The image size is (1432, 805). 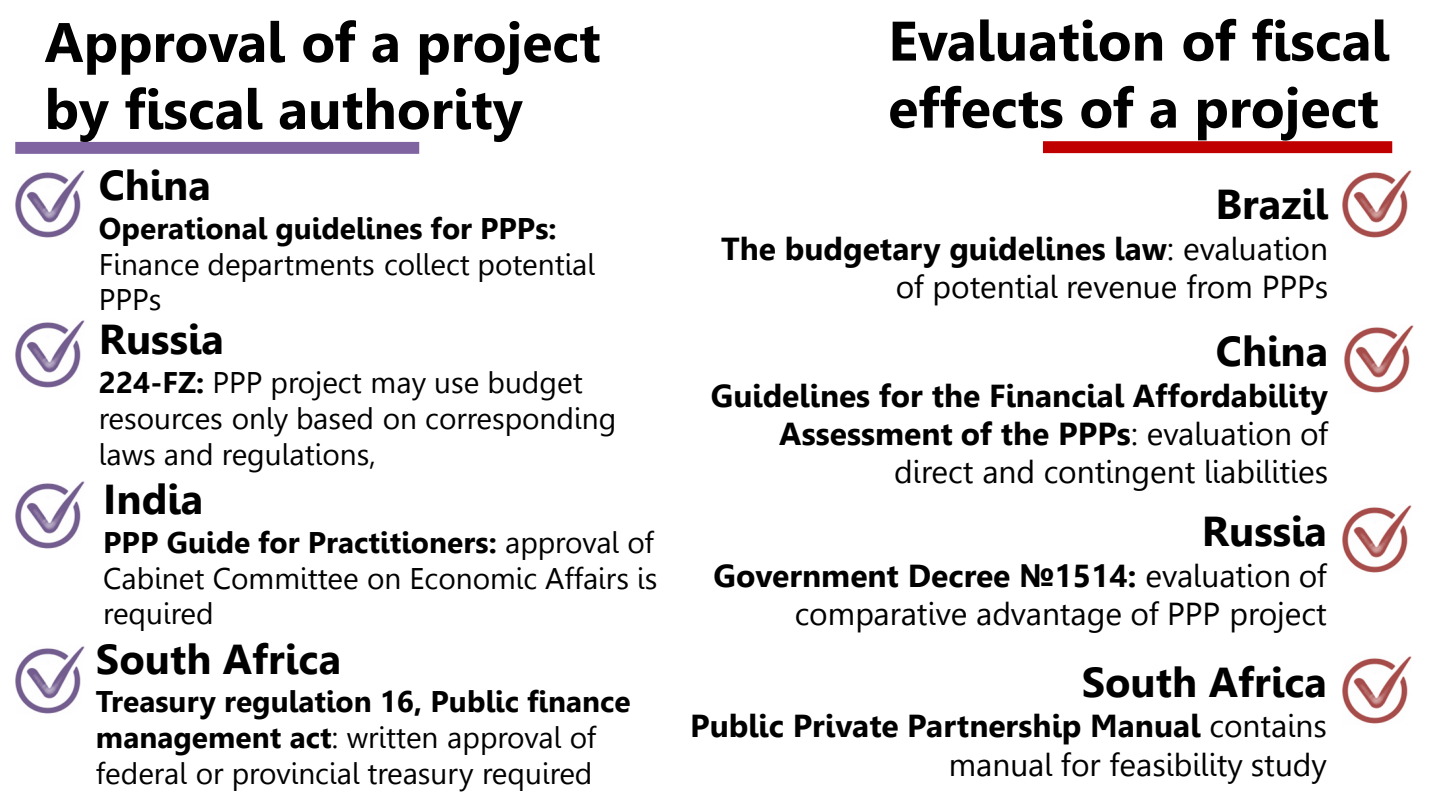 What do you see at coordinates (260, 422) in the page?
I see `only` at bounding box center [260, 422].
